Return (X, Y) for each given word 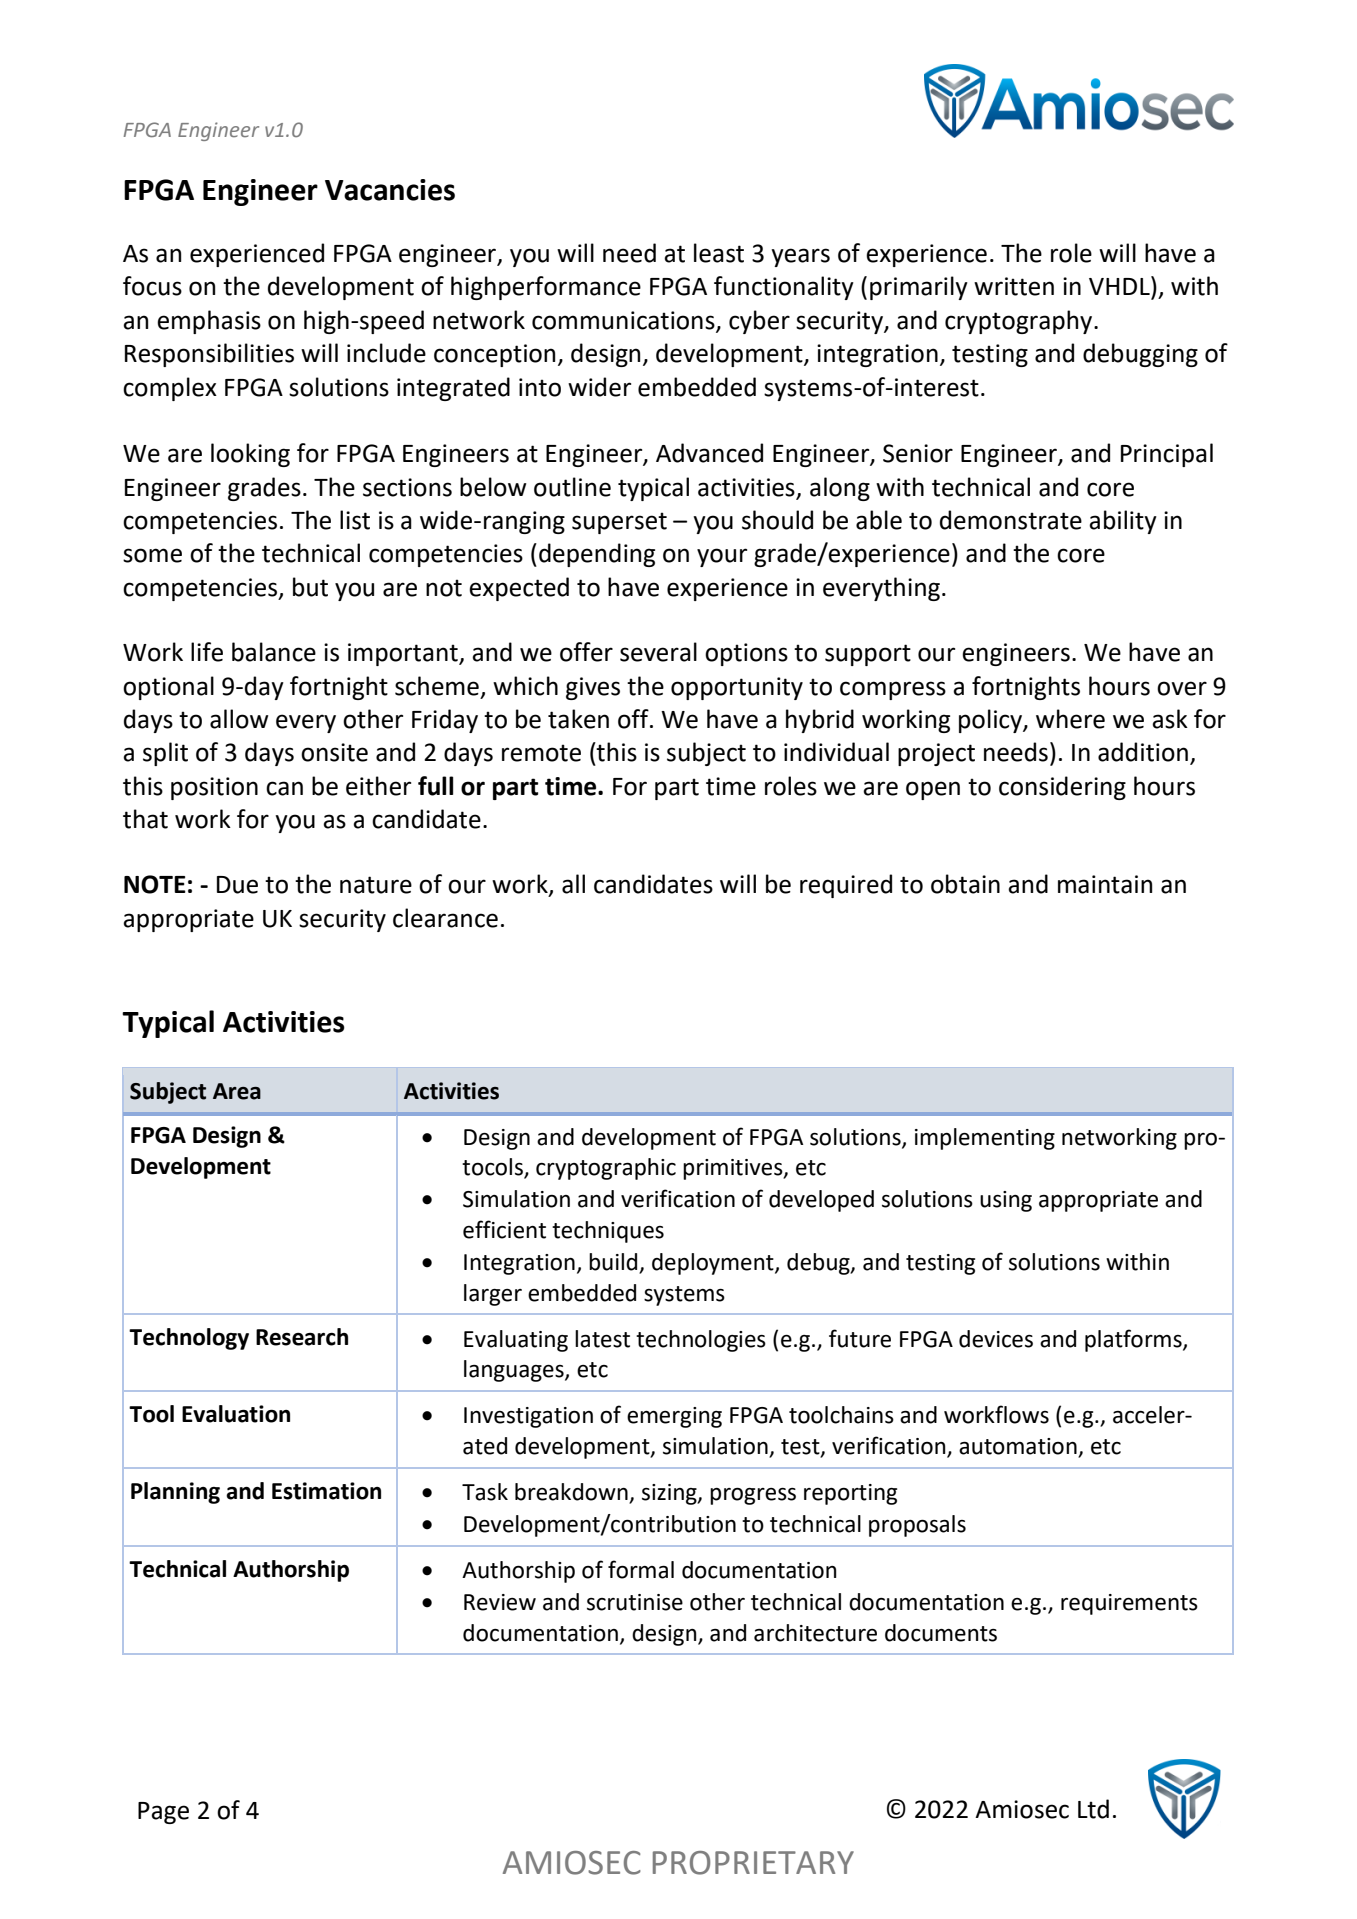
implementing (985, 1139)
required (846, 886)
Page (163, 1813)
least (719, 253)
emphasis (209, 322)
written (1014, 286)
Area (237, 1091)
